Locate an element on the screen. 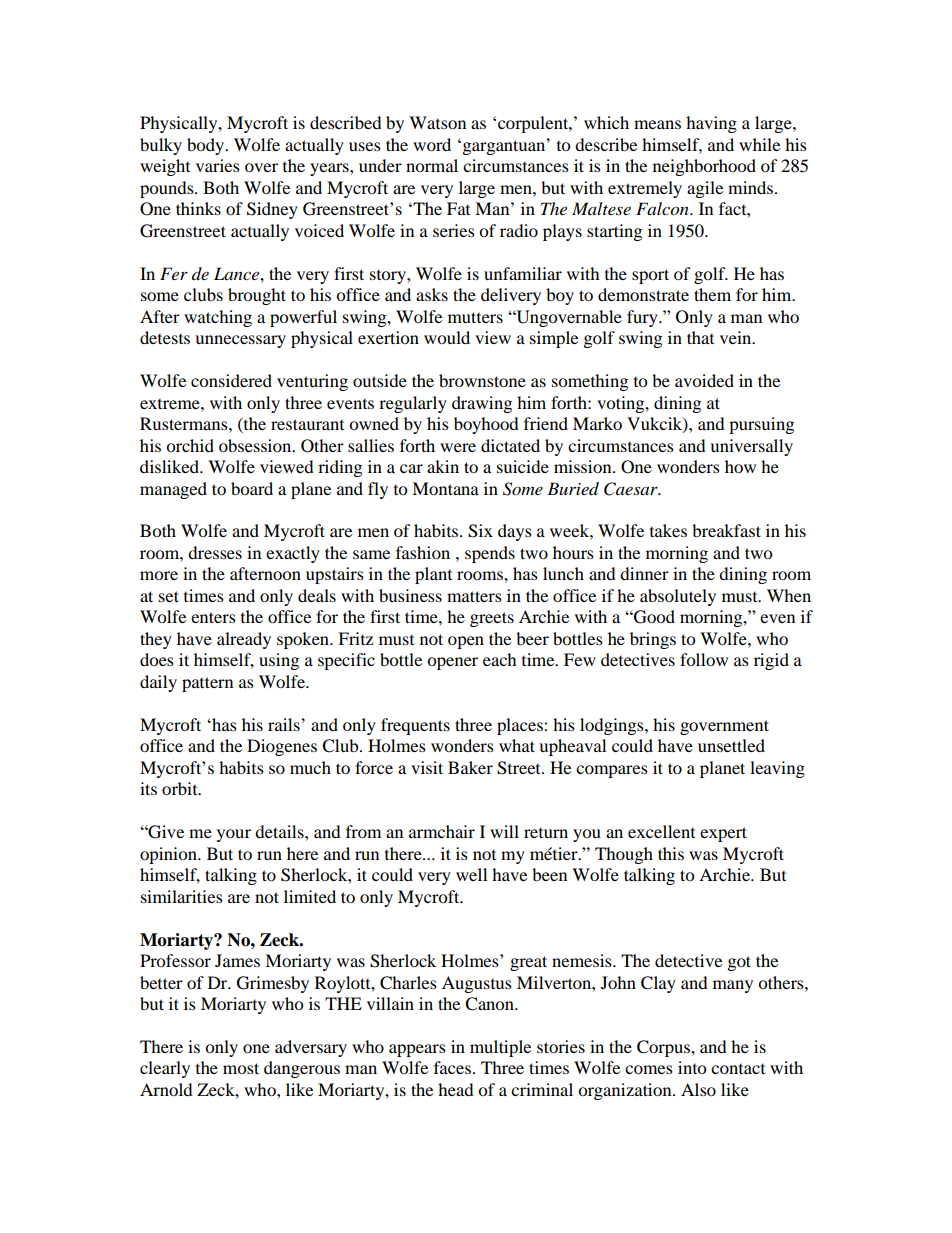  were is located at coordinates (458, 447).
